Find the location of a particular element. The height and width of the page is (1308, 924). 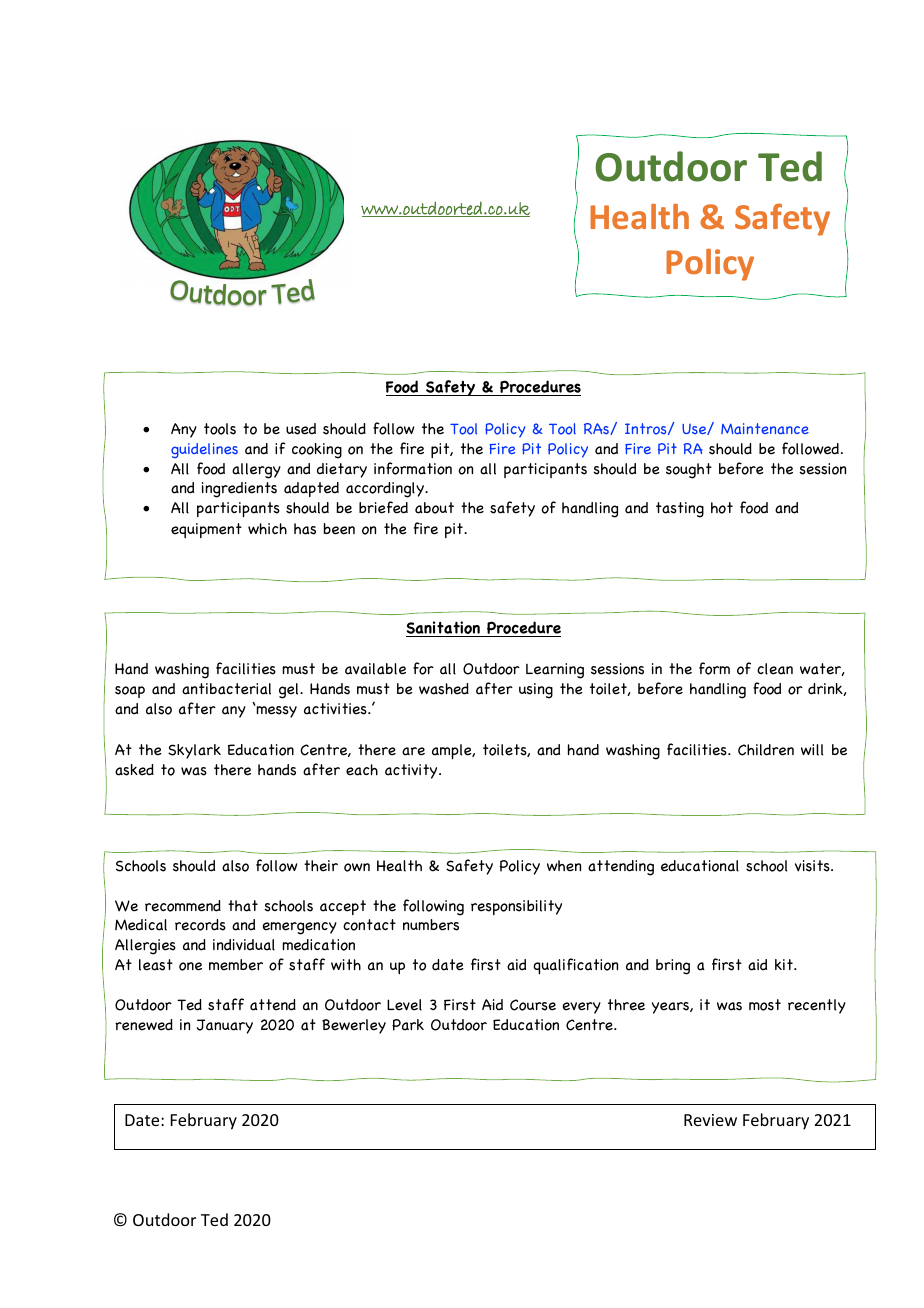

Park is located at coordinates (408, 1025).
